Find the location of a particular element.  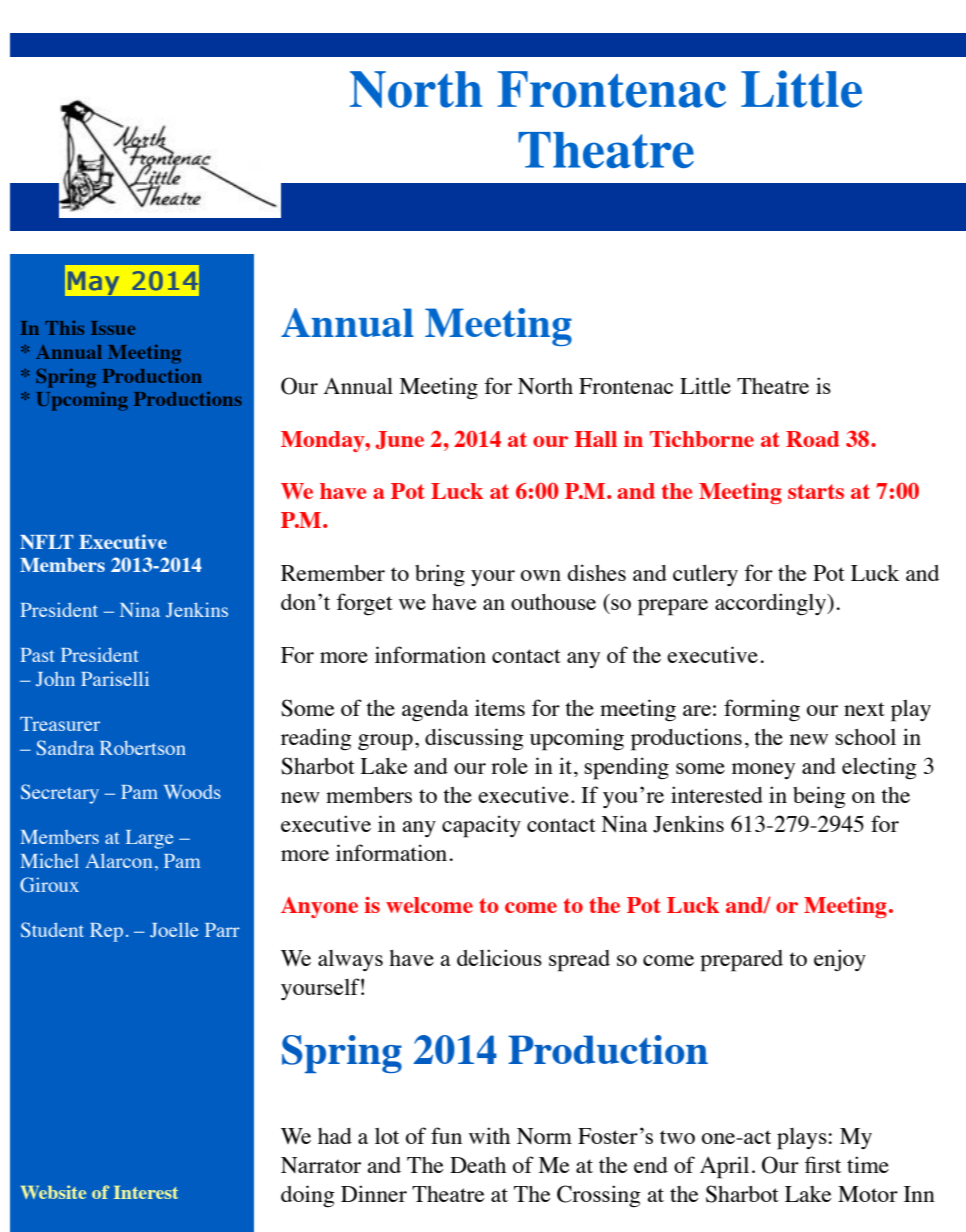

Robertson is located at coordinates (143, 748).
